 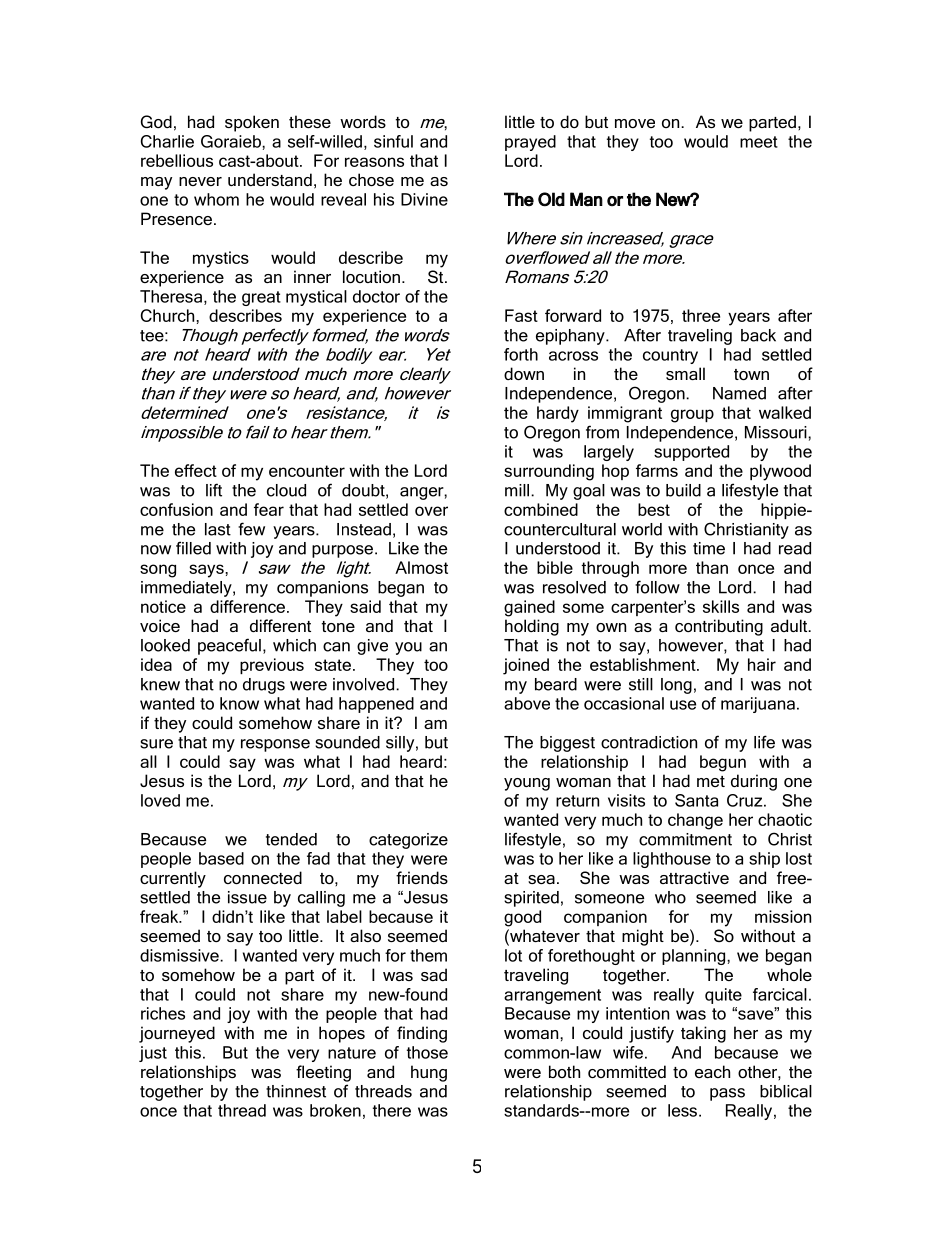 What do you see at coordinates (169, 315) in the page?
I see `Church` at bounding box center [169, 315].
